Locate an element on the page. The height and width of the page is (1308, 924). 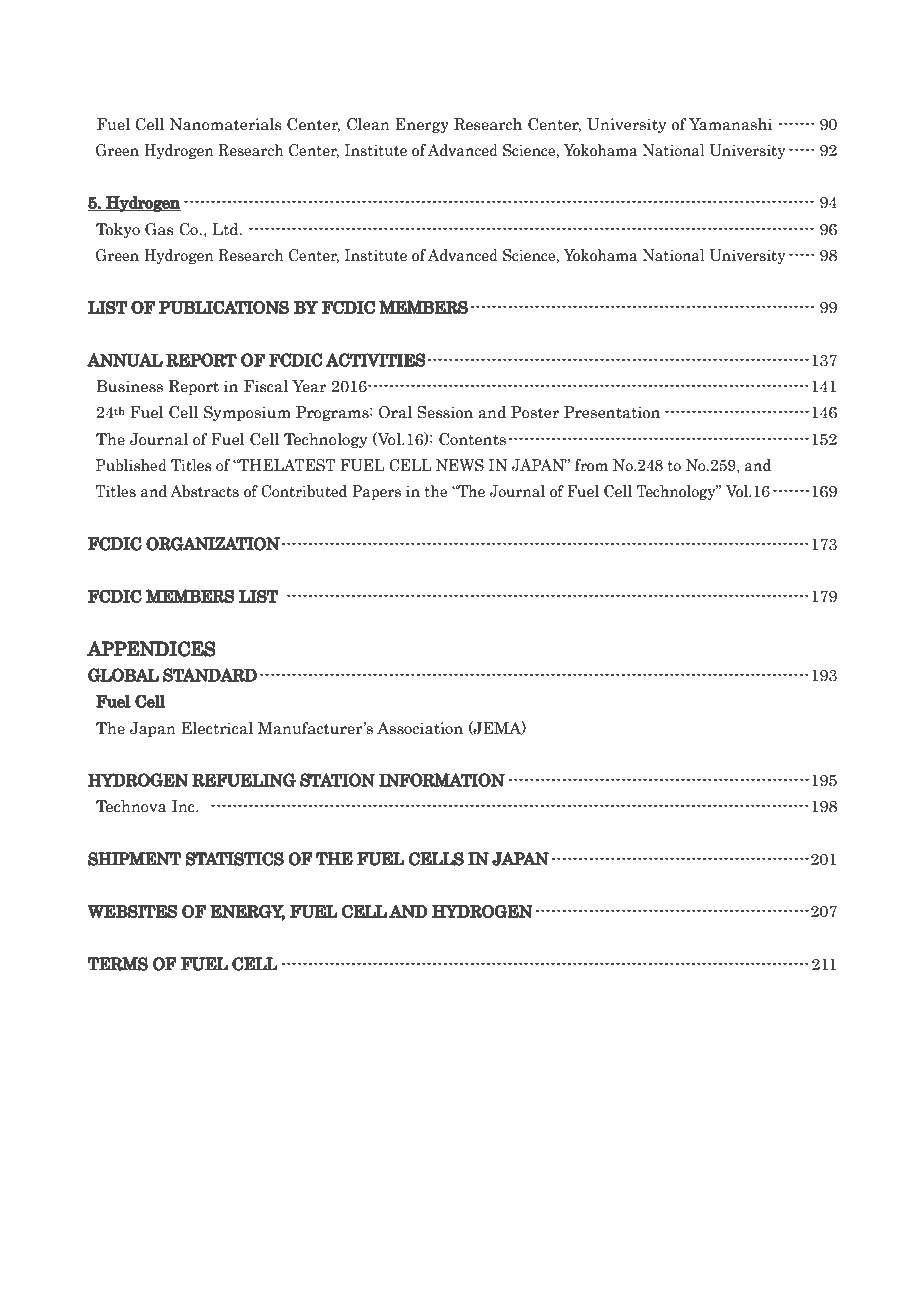
Papers is located at coordinates (376, 492).
